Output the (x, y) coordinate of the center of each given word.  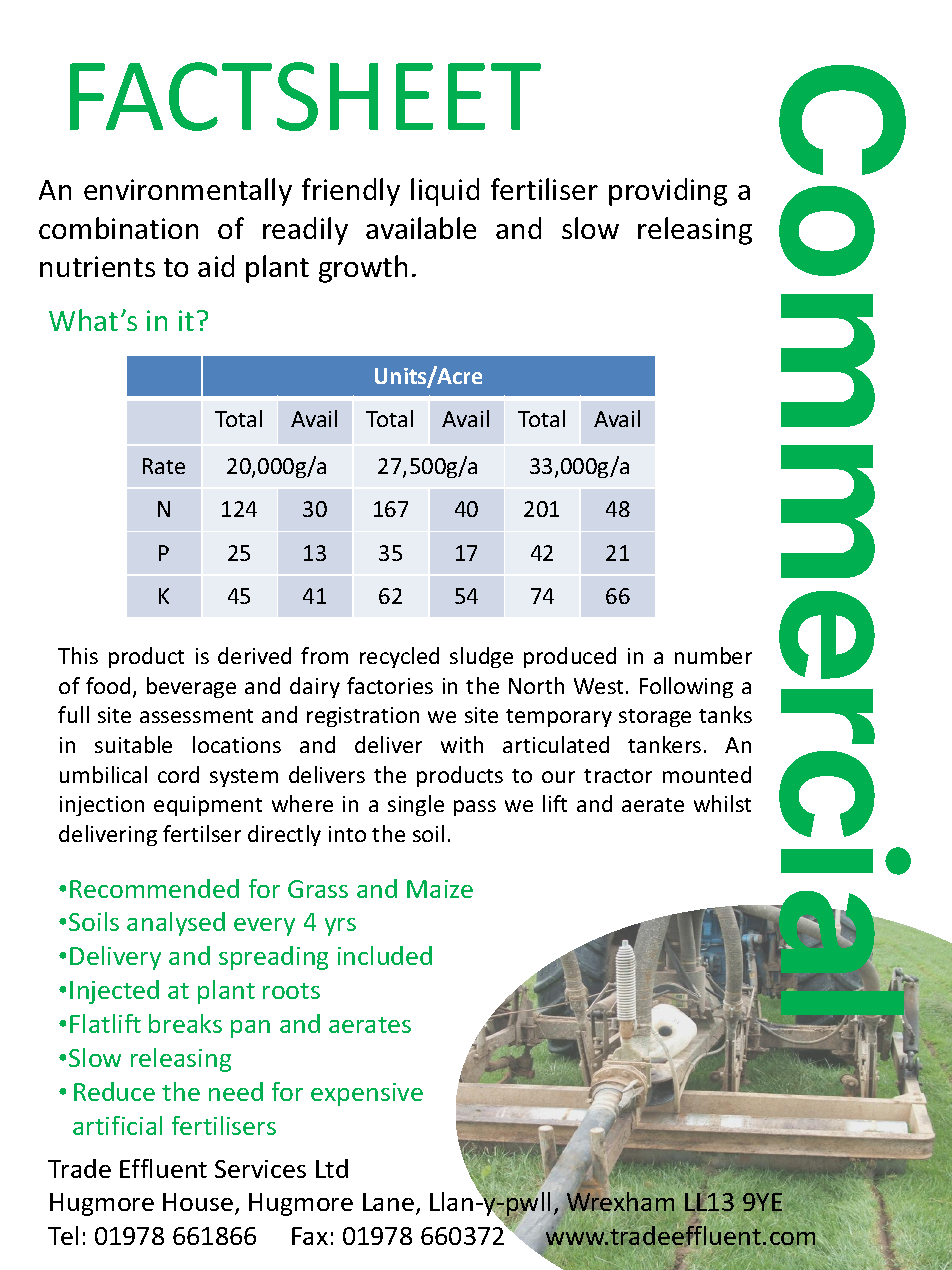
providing (668, 192)
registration (363, 717)
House (198, 1202)
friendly (351, 192)
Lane (388, 1202)
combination (118, 228)
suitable (133, 744)
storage (655, 718)
